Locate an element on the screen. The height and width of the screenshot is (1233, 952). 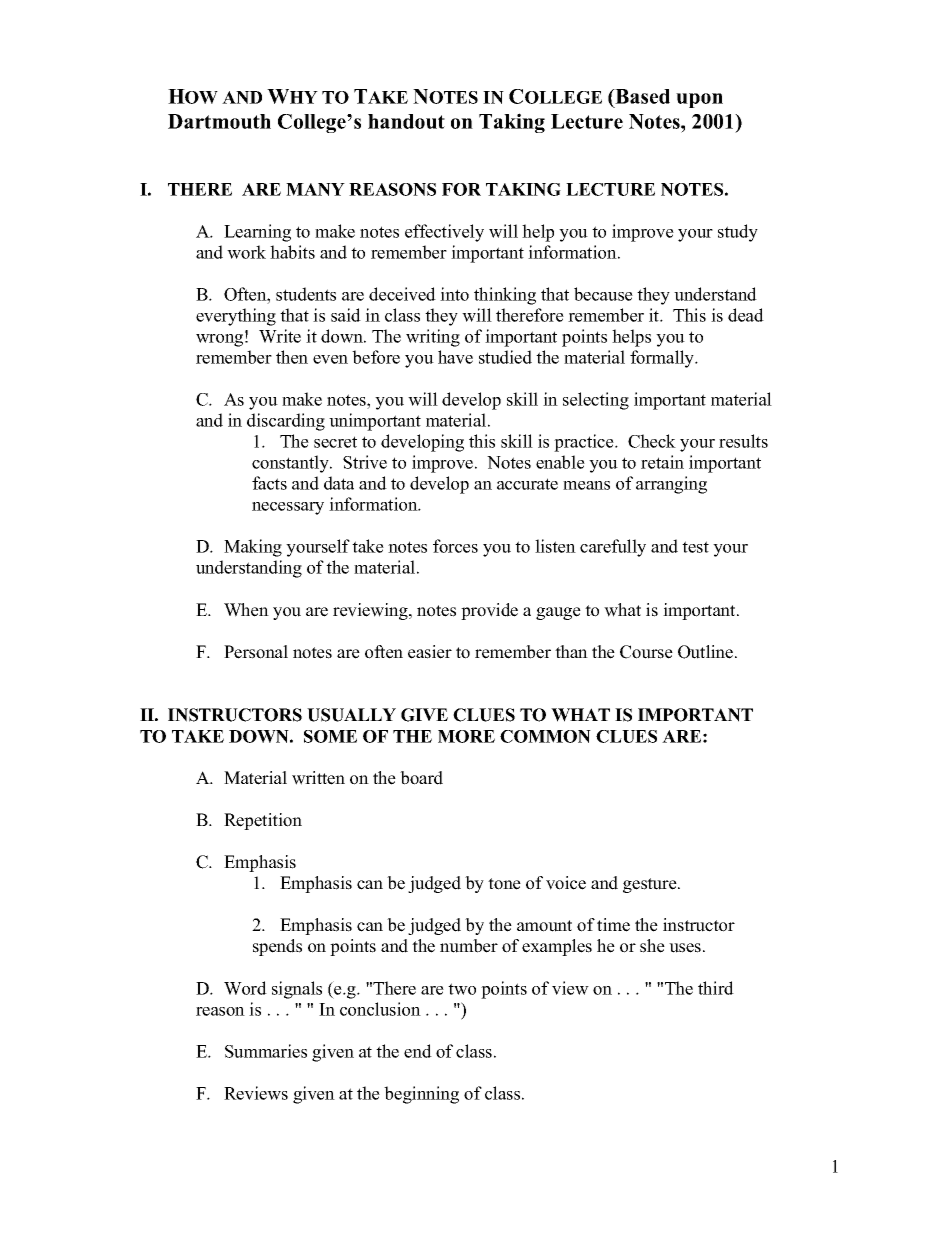
Summaries is located at coordinates (266, 1051).
